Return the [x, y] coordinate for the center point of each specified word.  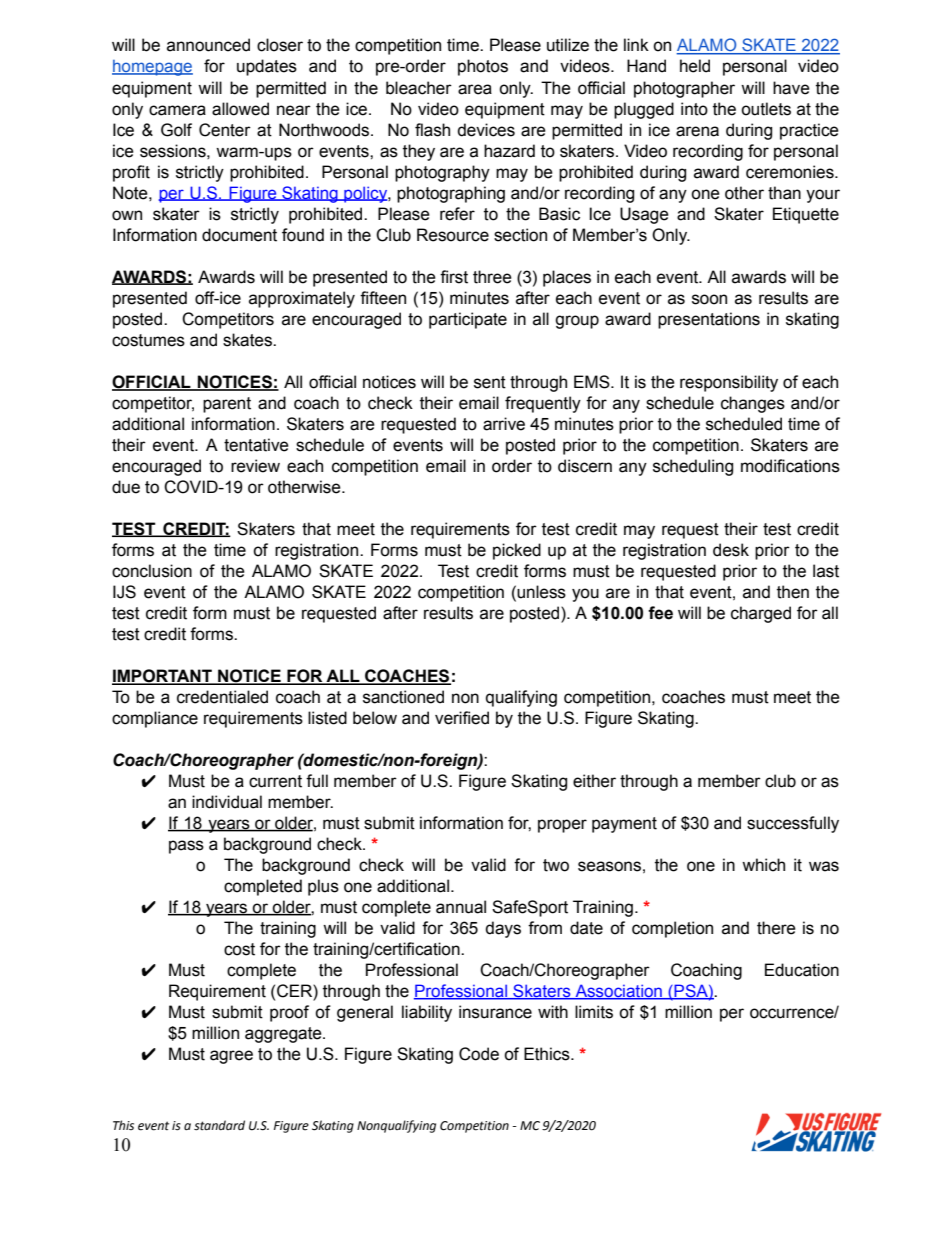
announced [208, 45]
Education [802, 970]
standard [219, 1125]
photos [483, 67]
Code [479, 1054]
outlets [766, 109]
